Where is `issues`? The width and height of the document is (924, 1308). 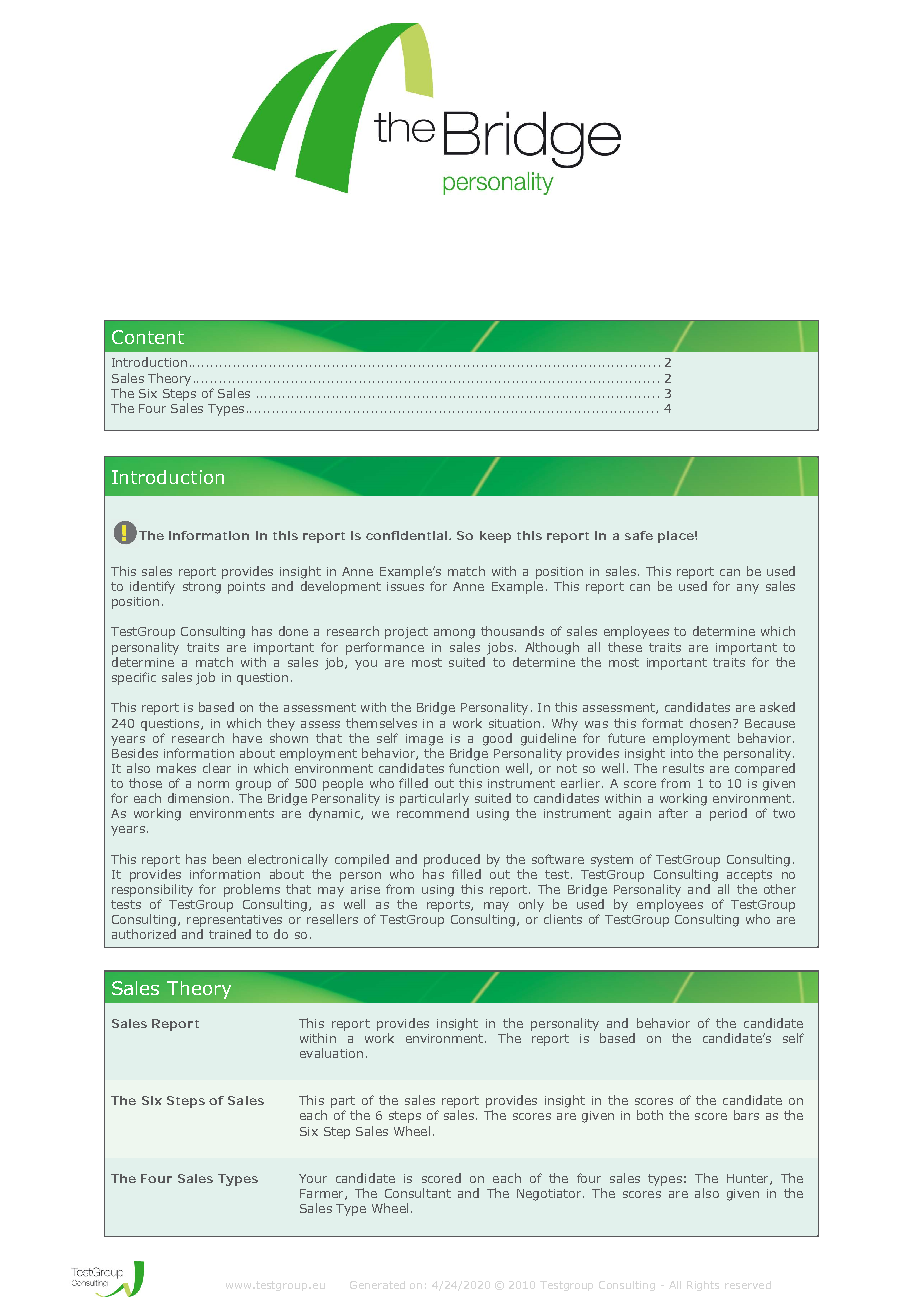
issues is located at coordinates (405, 586).
